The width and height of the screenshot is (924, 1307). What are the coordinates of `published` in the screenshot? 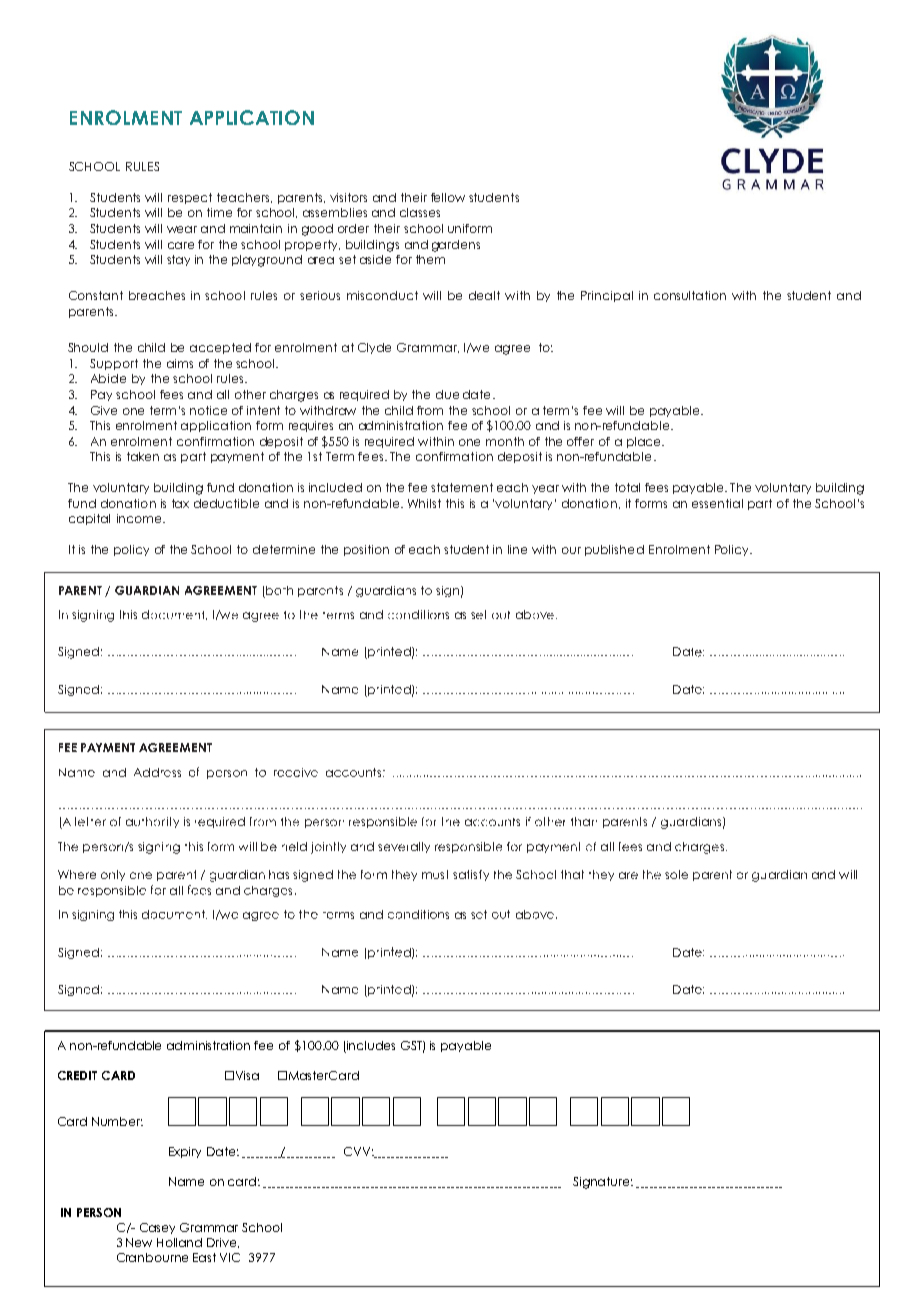 It's located at (614, 550).
